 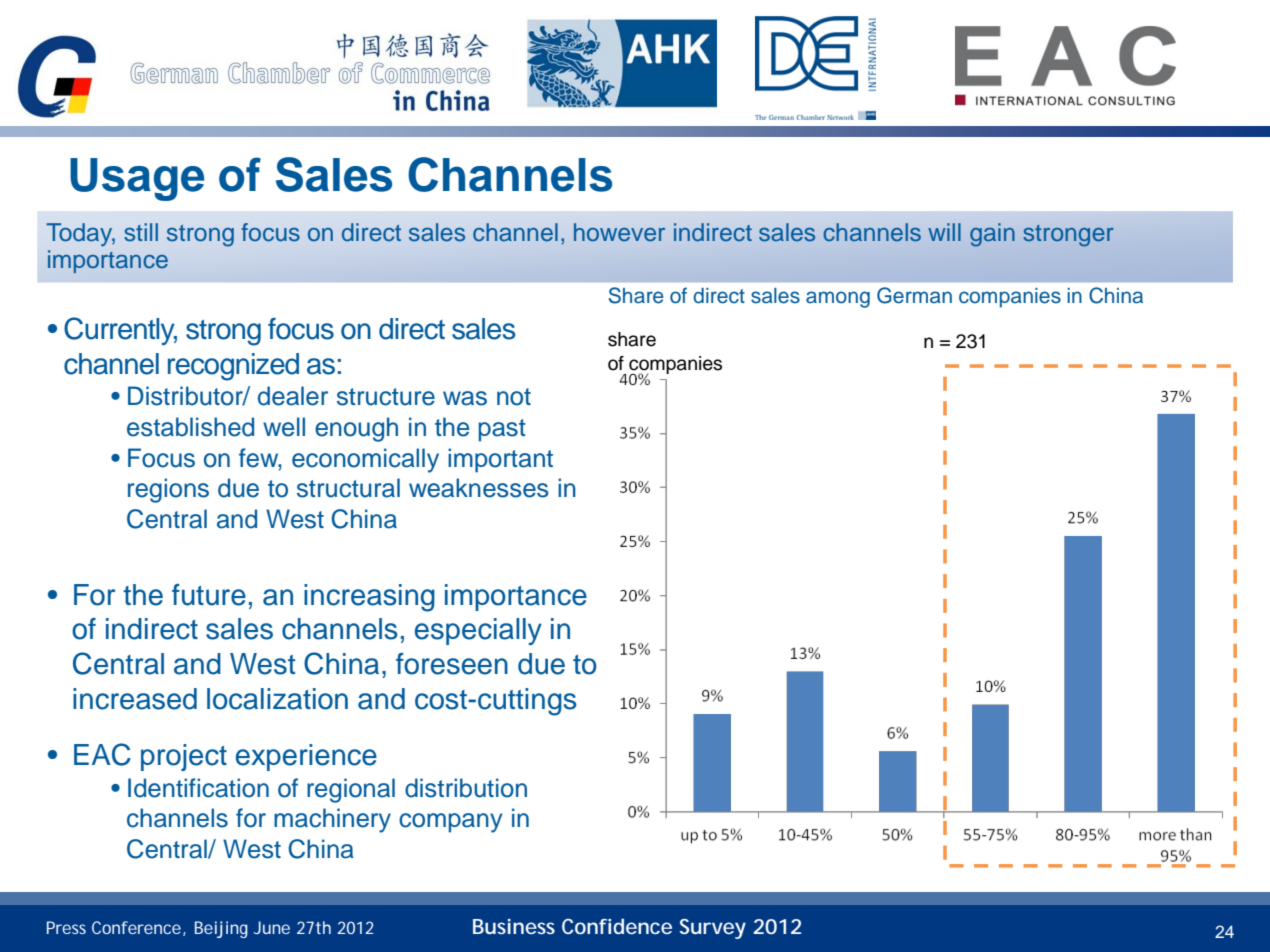 I want to click on Usage, so click(x=137, y=179).
